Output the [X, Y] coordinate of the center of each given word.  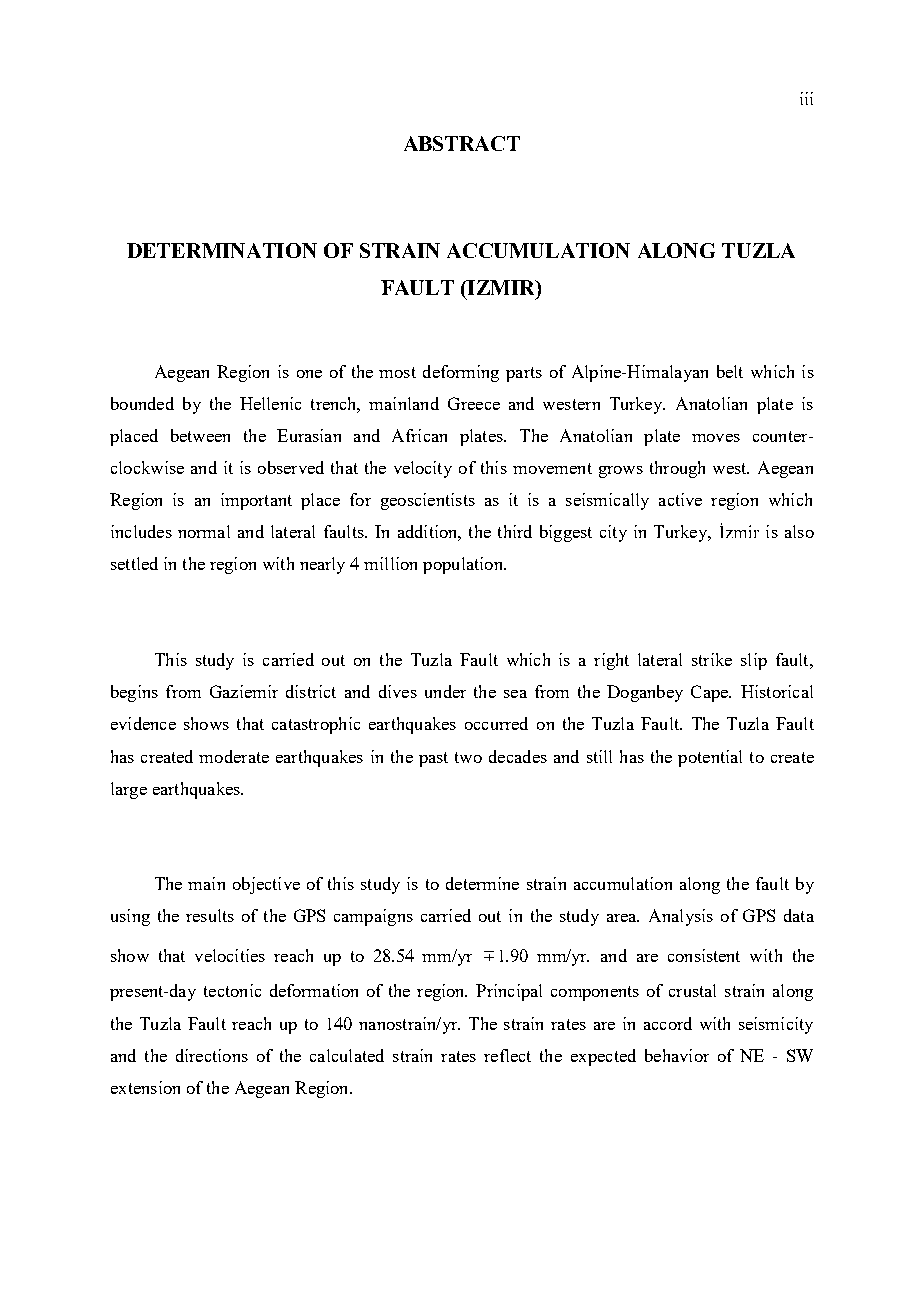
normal [204, 531]
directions [212, 1055]
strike [712, 659]
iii [806, 98]
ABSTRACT [462, 143]
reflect [507, 1055]
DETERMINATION [222, 250]
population [464, 565]
